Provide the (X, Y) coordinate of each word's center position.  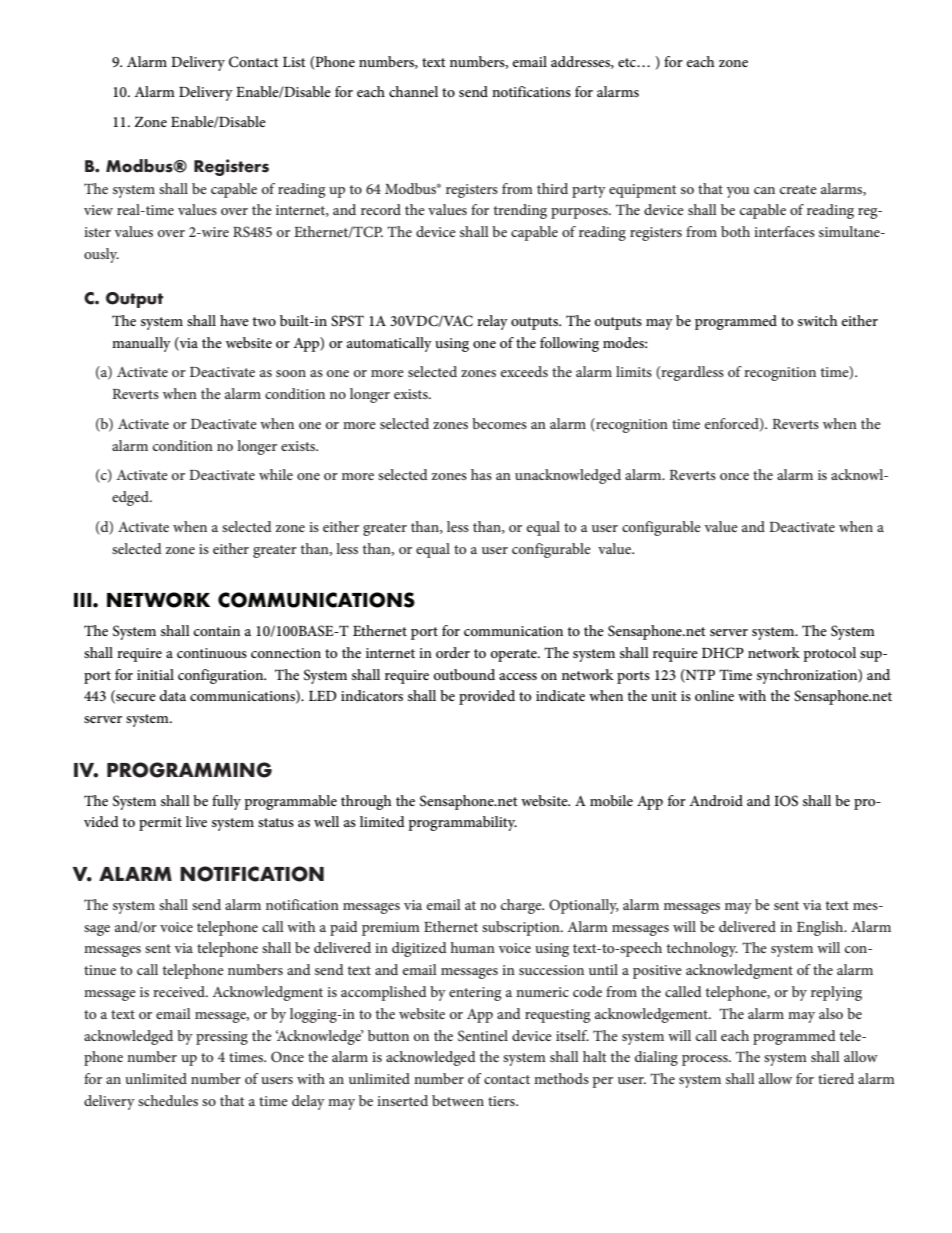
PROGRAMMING (189, 770)
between (458, 1100)
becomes (499, 423)
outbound (464, 674)
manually (141, 344)
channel (413, 91)
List (294, 62)
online (714, 695)
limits (634, 371)
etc (628, 62)
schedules (168, 1100)
